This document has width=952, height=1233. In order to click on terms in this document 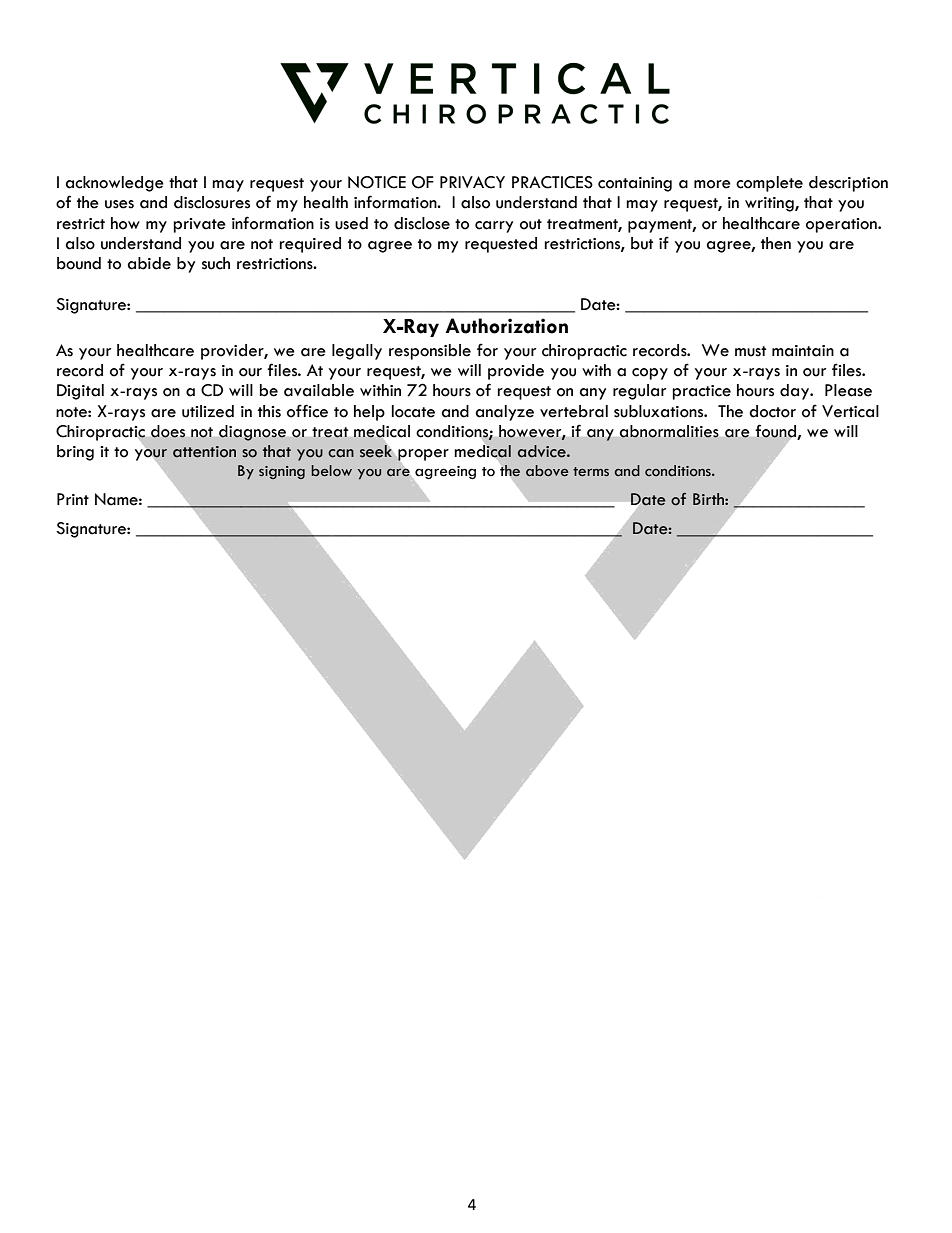, I will do `click(591, 472)`.
